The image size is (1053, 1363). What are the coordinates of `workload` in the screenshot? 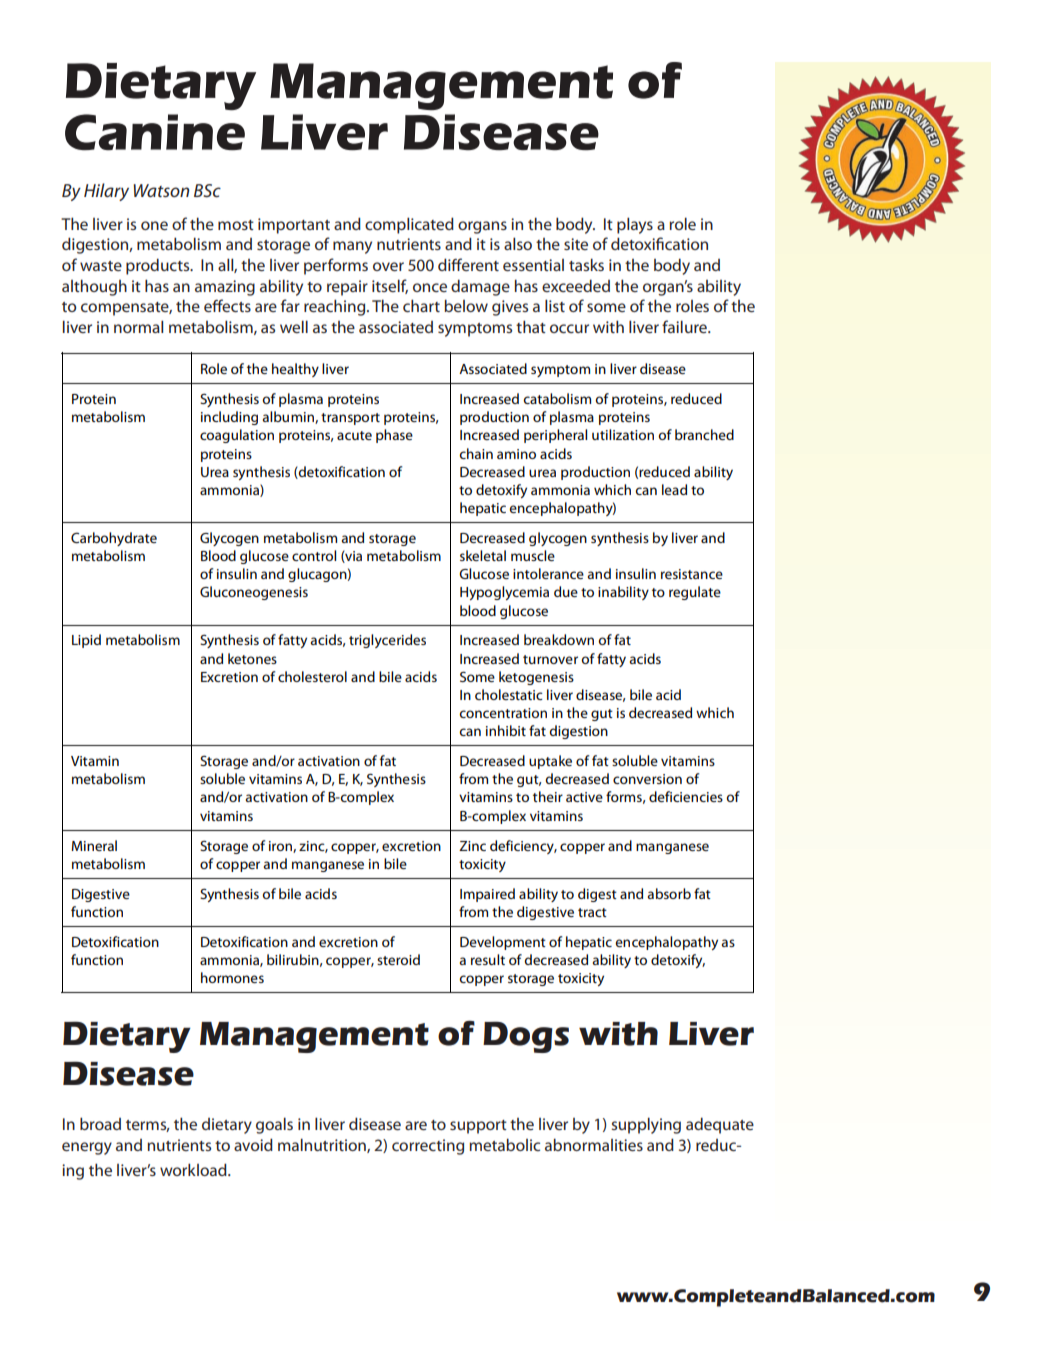 It's located at (194, 1169).
